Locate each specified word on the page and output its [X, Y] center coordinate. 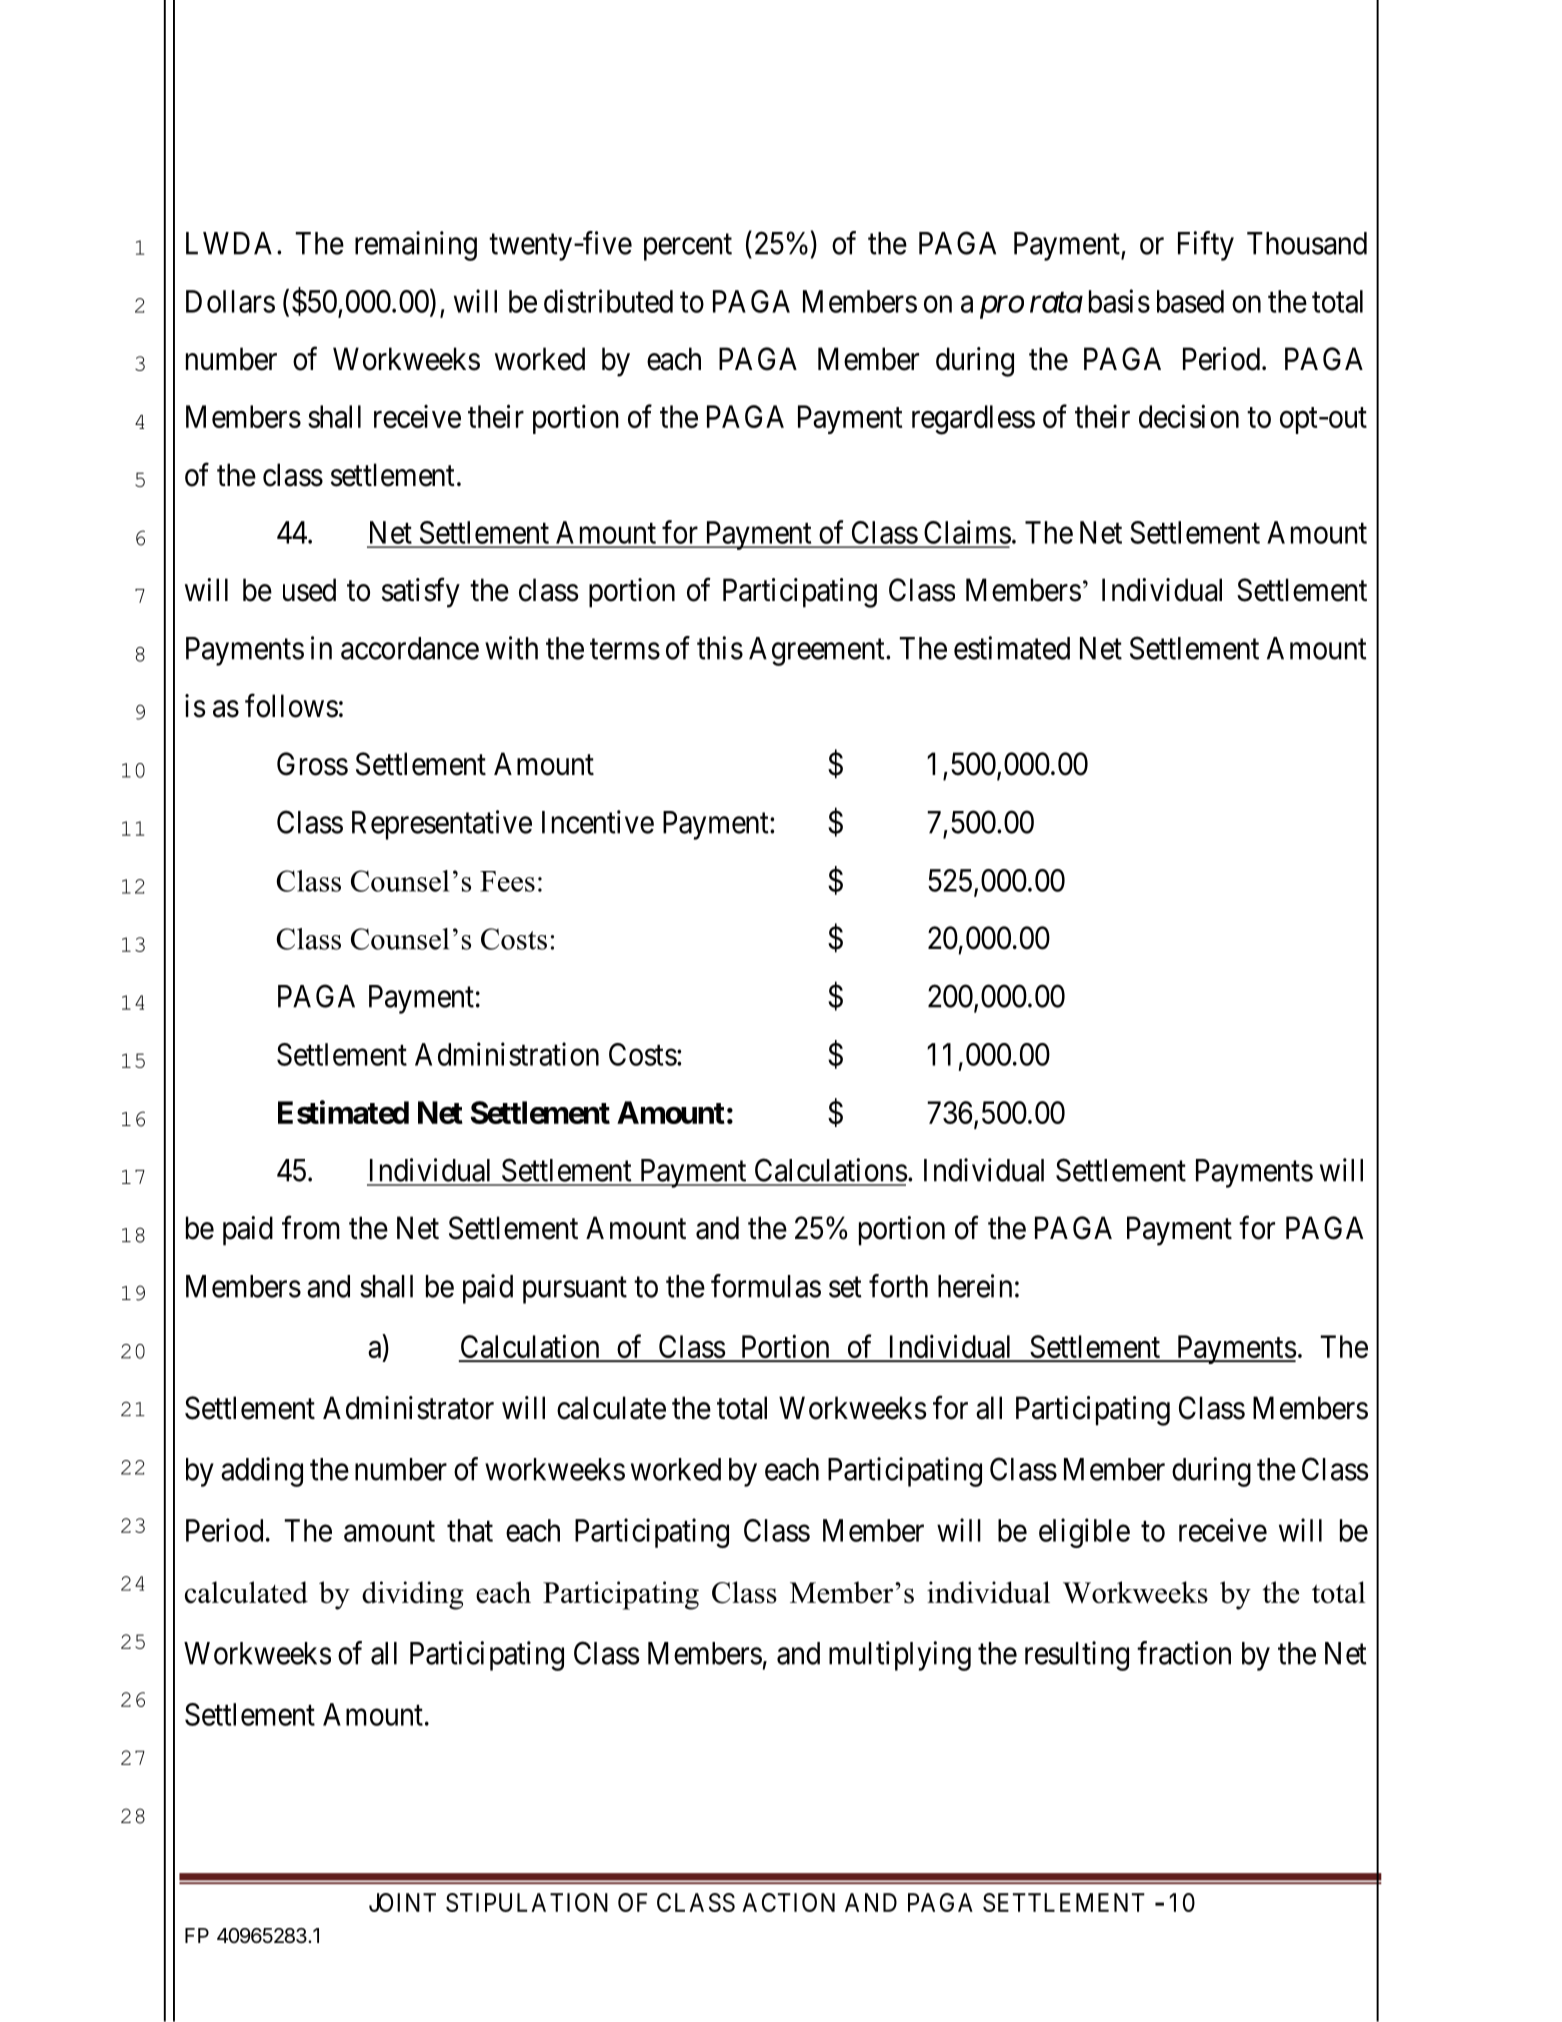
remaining [416, 246]
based [1190, 301]
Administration [507, 1054]
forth [898, 1286]
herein [975, 1286]
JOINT [402, 1902]
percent [688, 247]
